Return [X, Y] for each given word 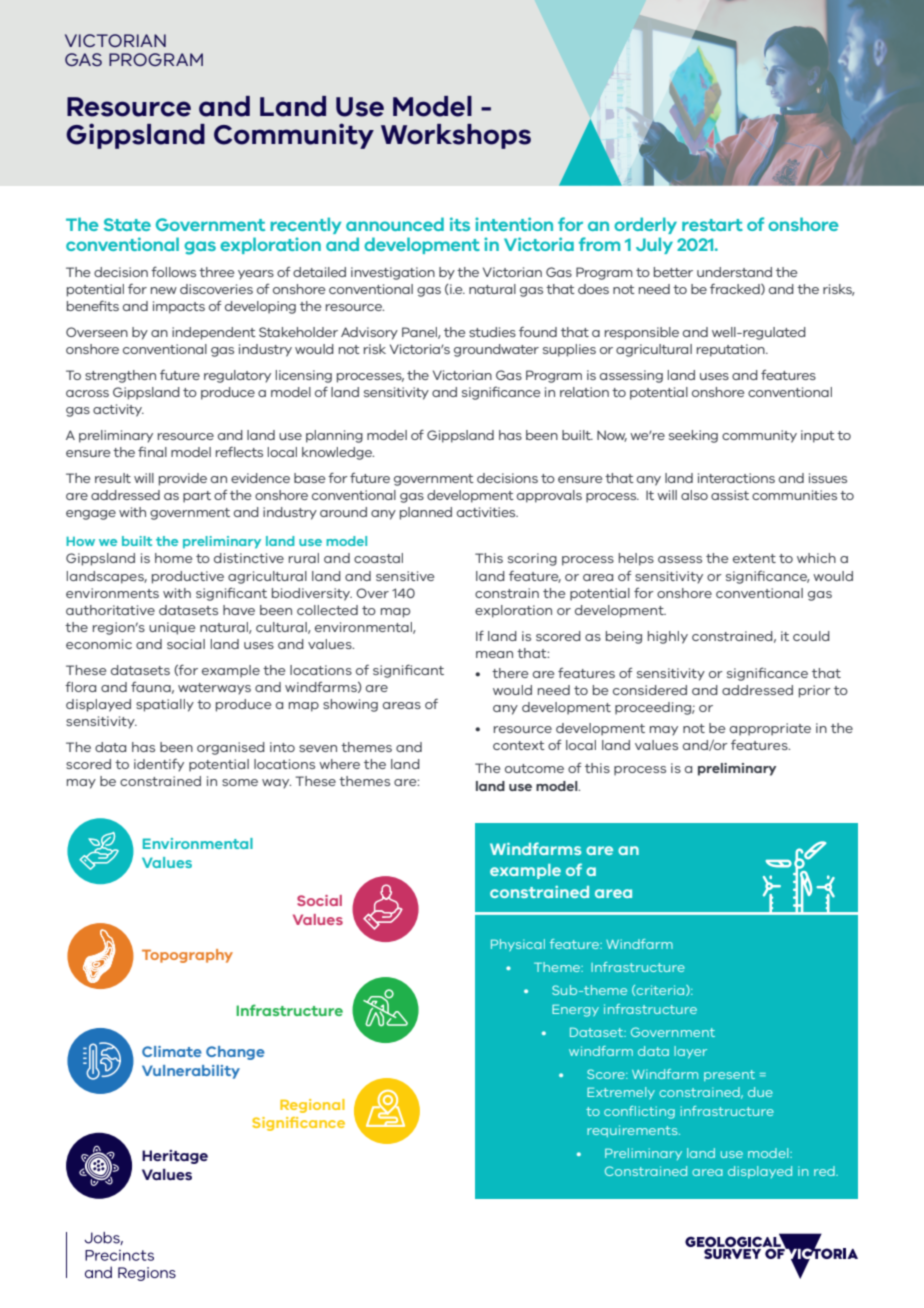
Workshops [456, 136]
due [760, 1092]
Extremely [621, 1093]
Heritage [175, 1157]
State [127, 224]
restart [712, 225]
